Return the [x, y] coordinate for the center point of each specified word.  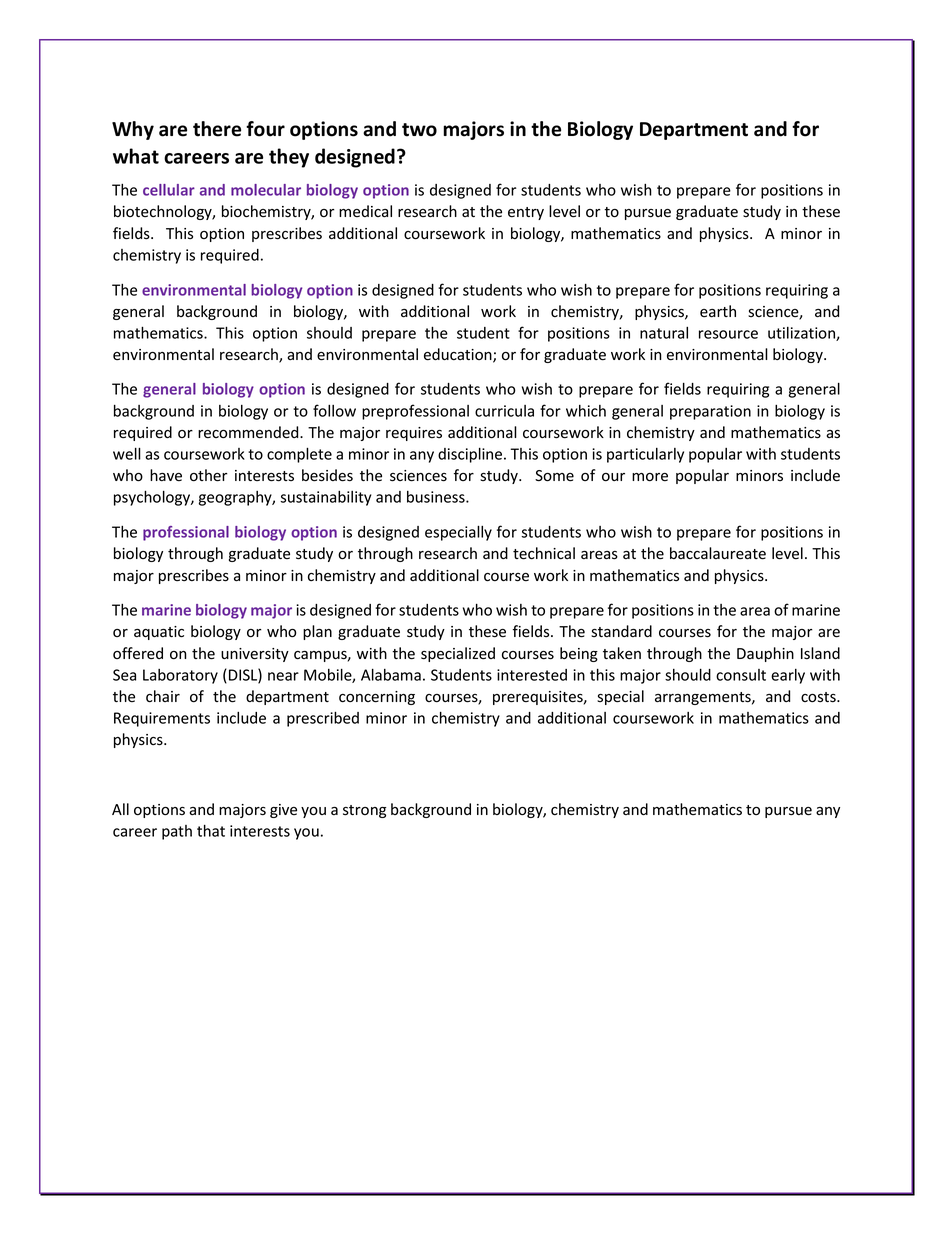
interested [532, 675]
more [650, 477]
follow [334, 410]
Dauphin [765, 654]
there [217, 129]
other [209, 475]
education [459, 355]
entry [526, 213]
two [419, 130]
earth [718, 311]
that [211, 830]
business [437, 497]
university [255, 655]
